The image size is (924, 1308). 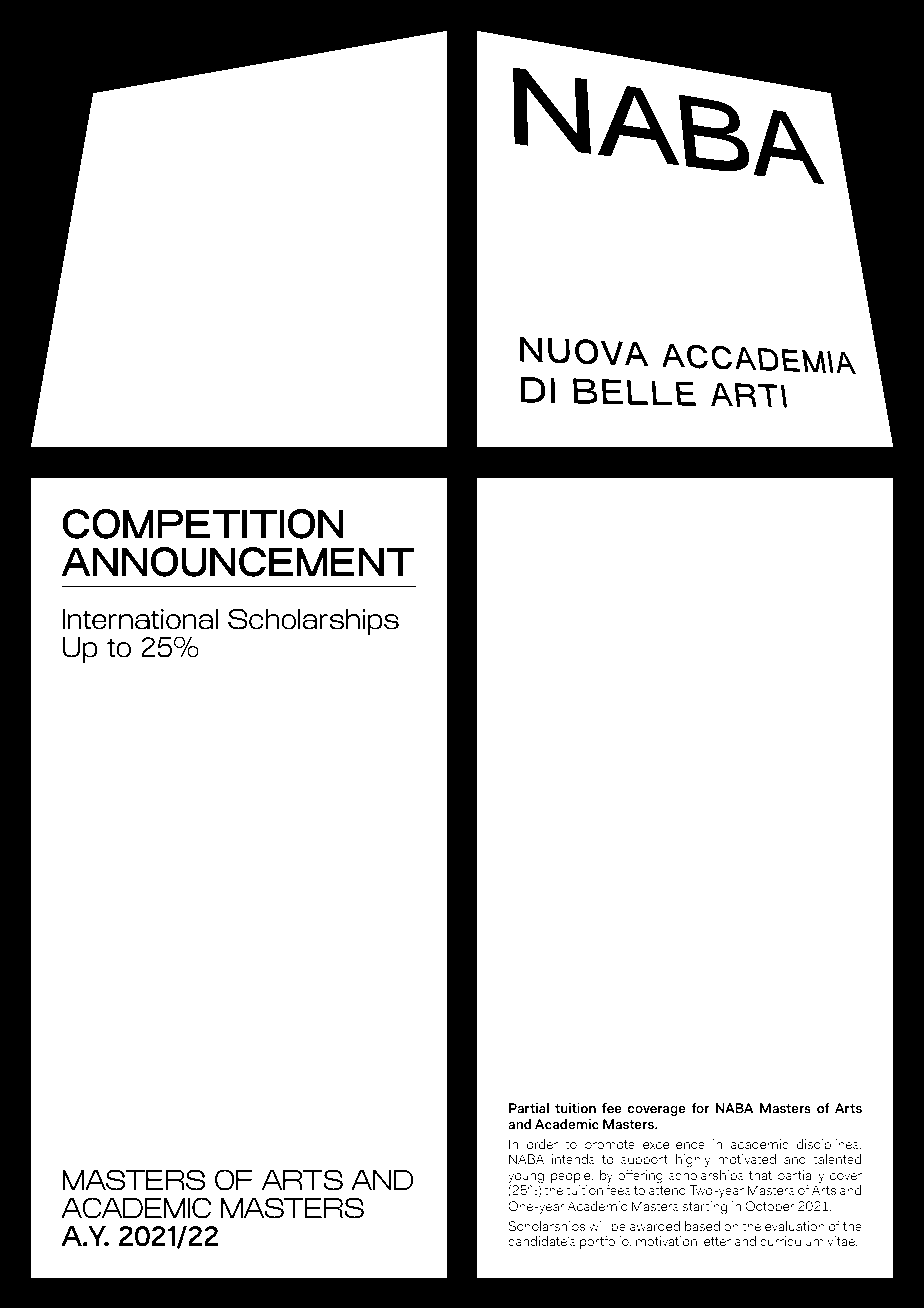 I want to click on International, so click(x=140, y=619).
